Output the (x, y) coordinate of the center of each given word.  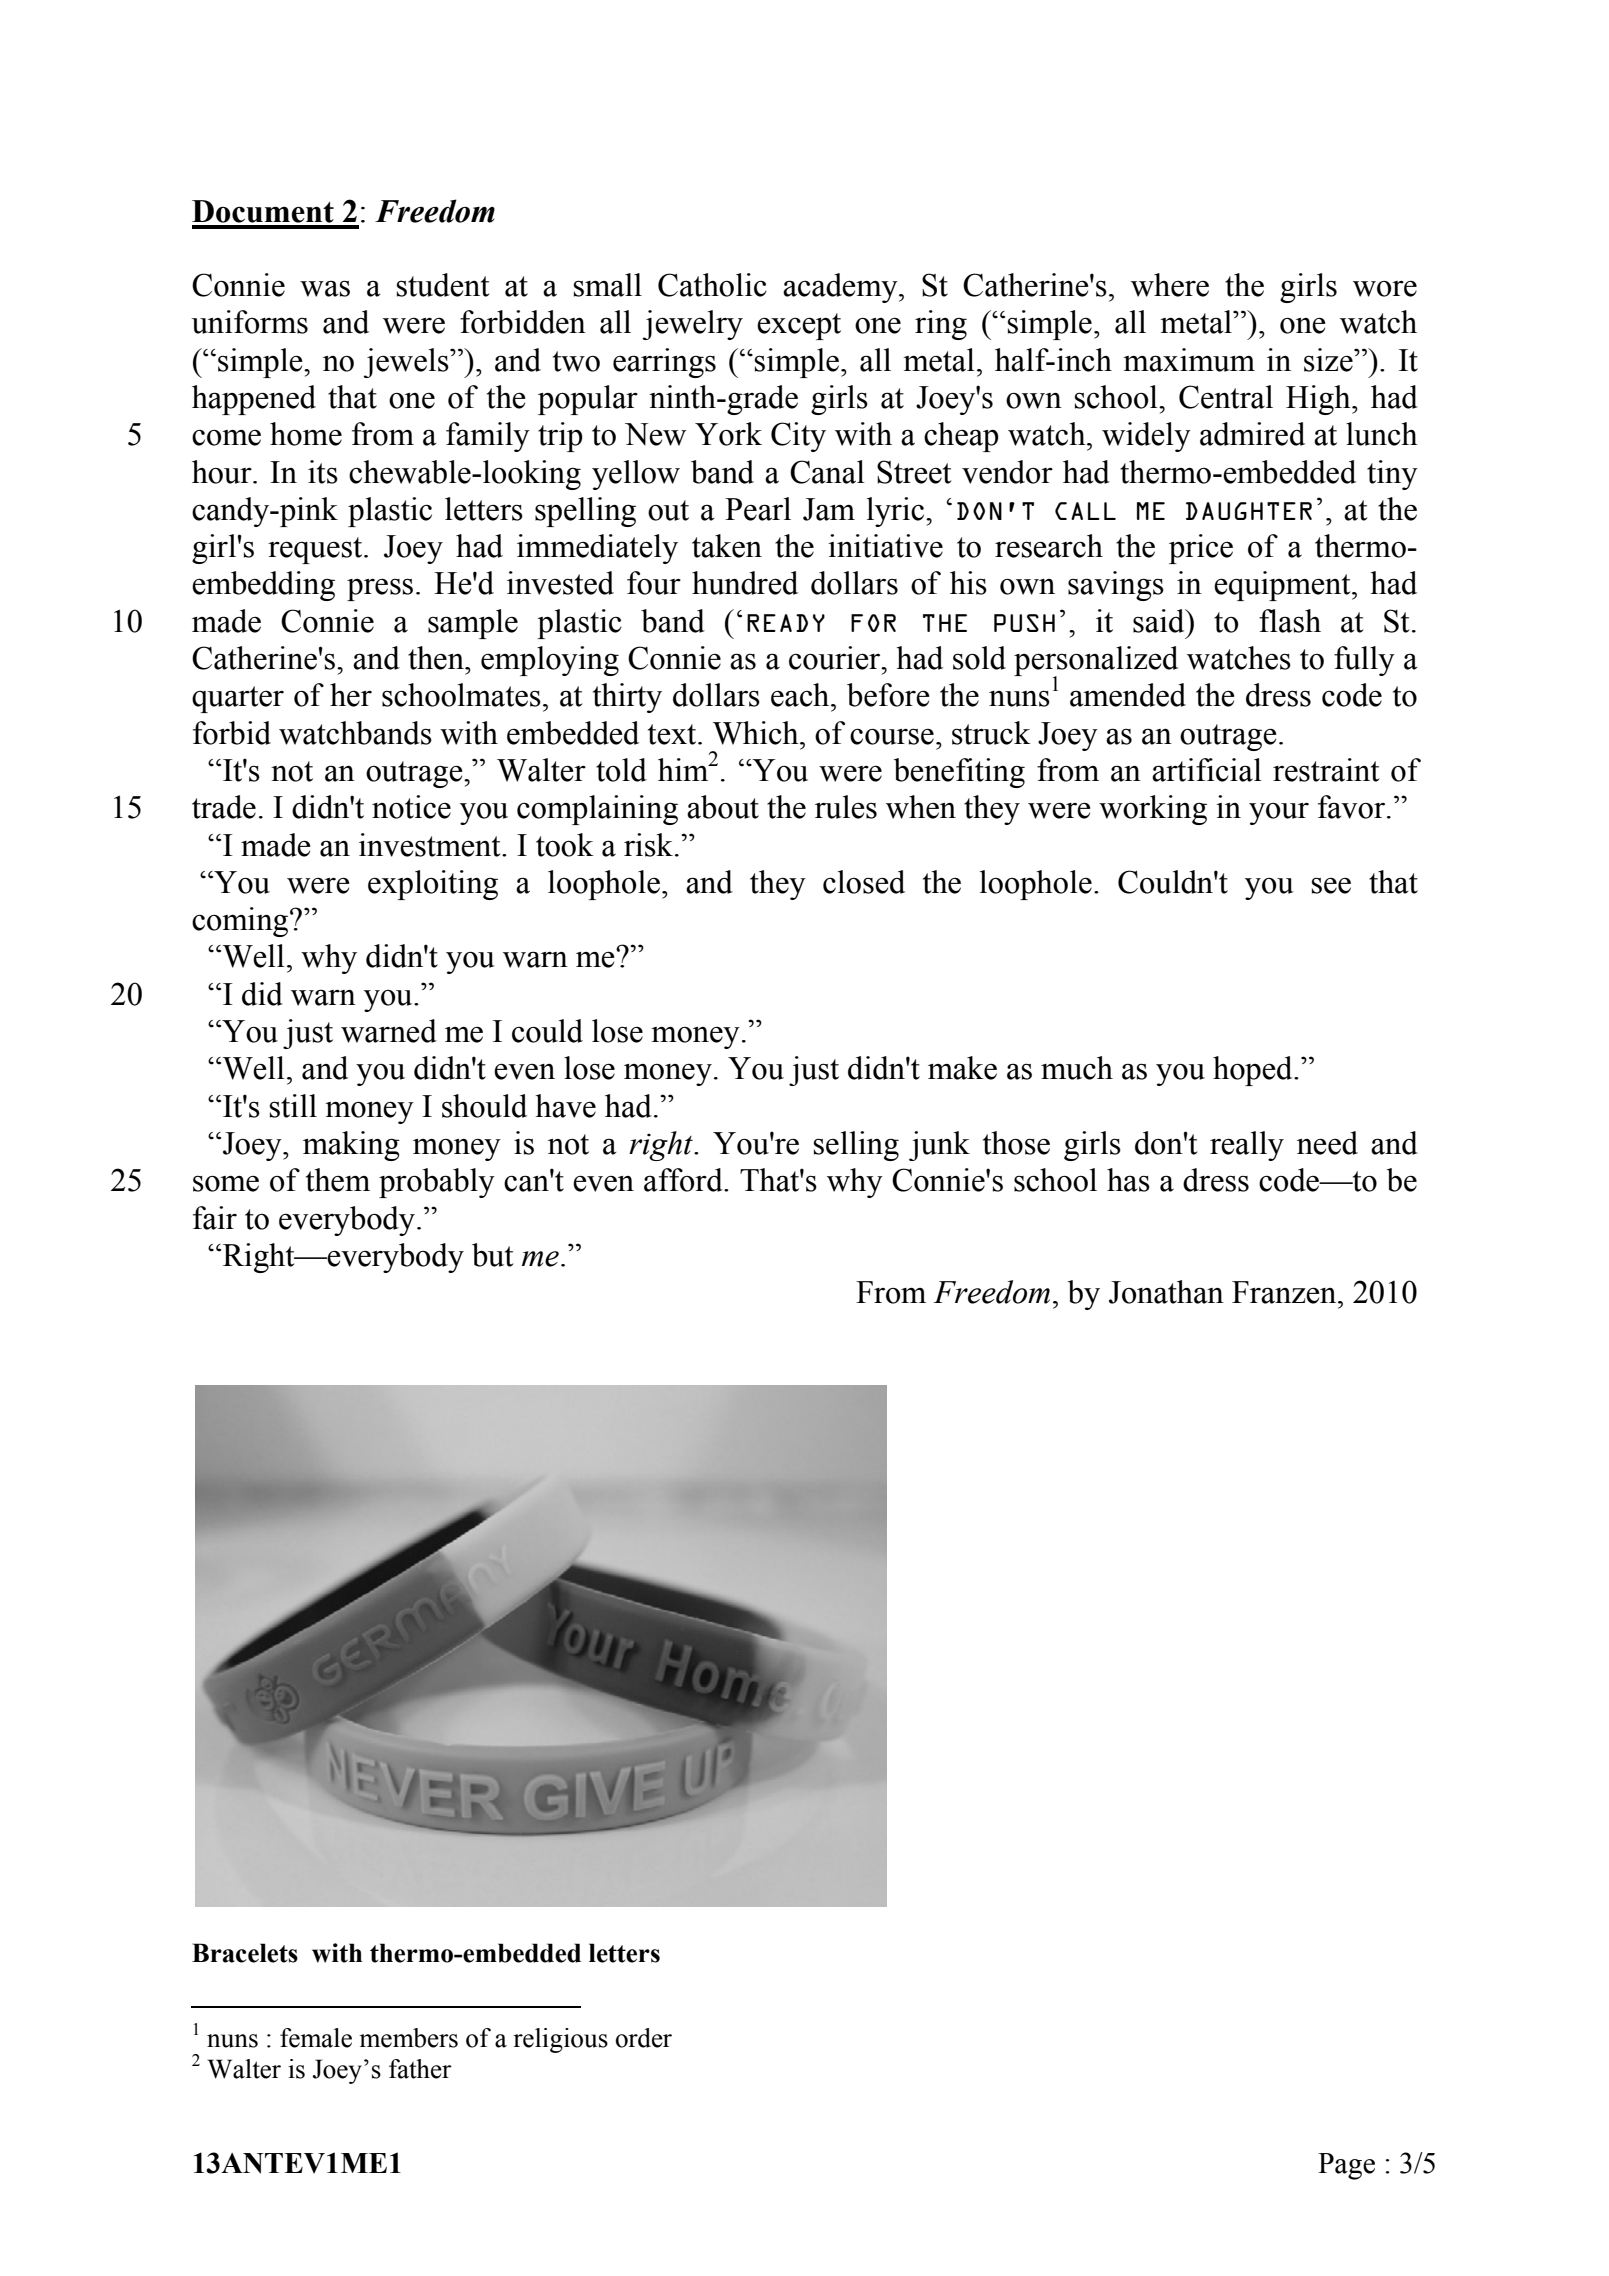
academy (841, 288)
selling (856, 1146)
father (420, 2069)
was (325, 288)
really (1247, 1146)
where (1170, 285)
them (338, 1180)
